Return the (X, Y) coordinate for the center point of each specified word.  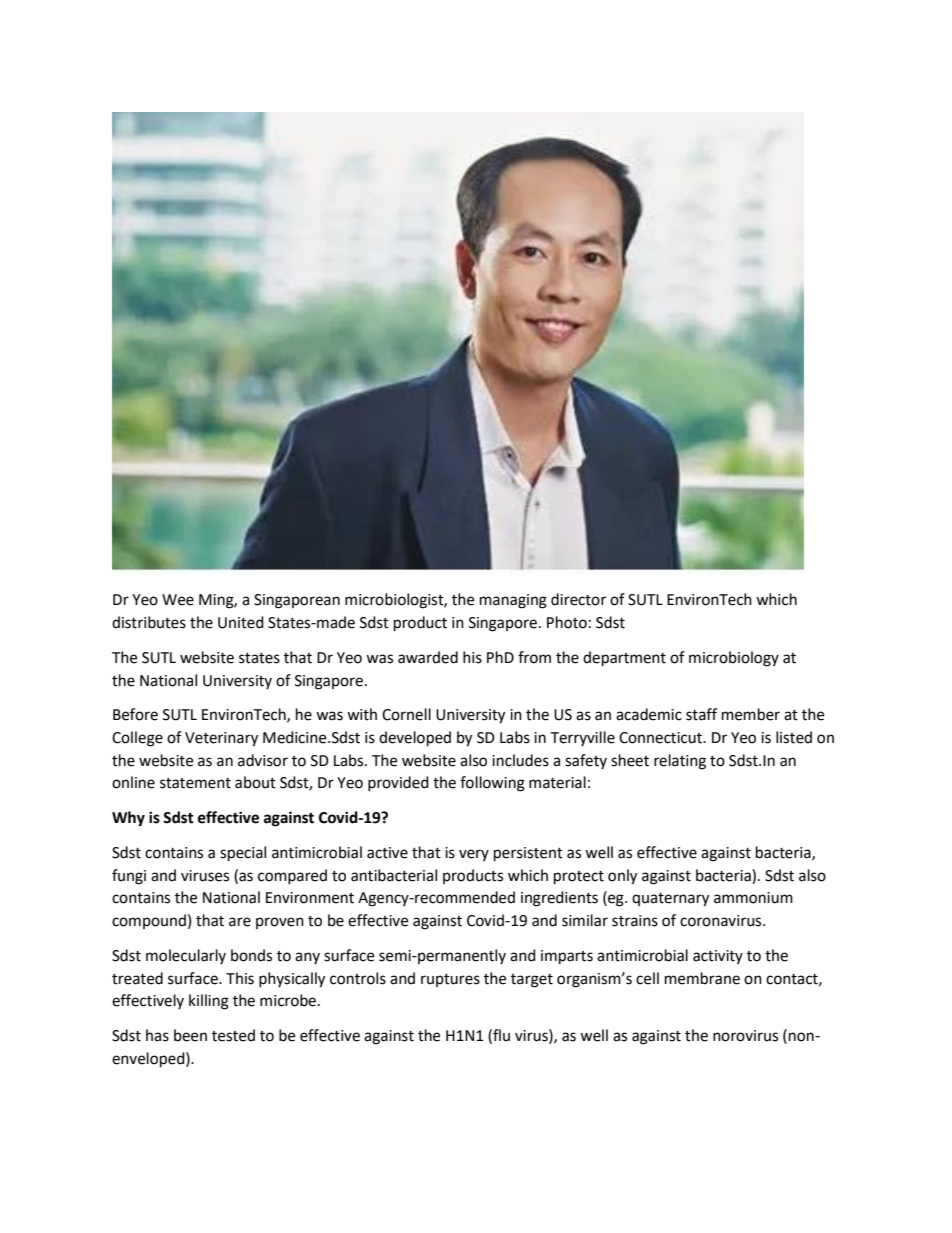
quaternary (670, 900)
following (492, 784)
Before (135, 714)
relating (680, 762)
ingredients (559, 899)
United (241, 622)
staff (701, 714)
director (578, 599)
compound (149, 921)
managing (513, 601)
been (190, 1035)
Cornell (406, 714)
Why (128, 819)
